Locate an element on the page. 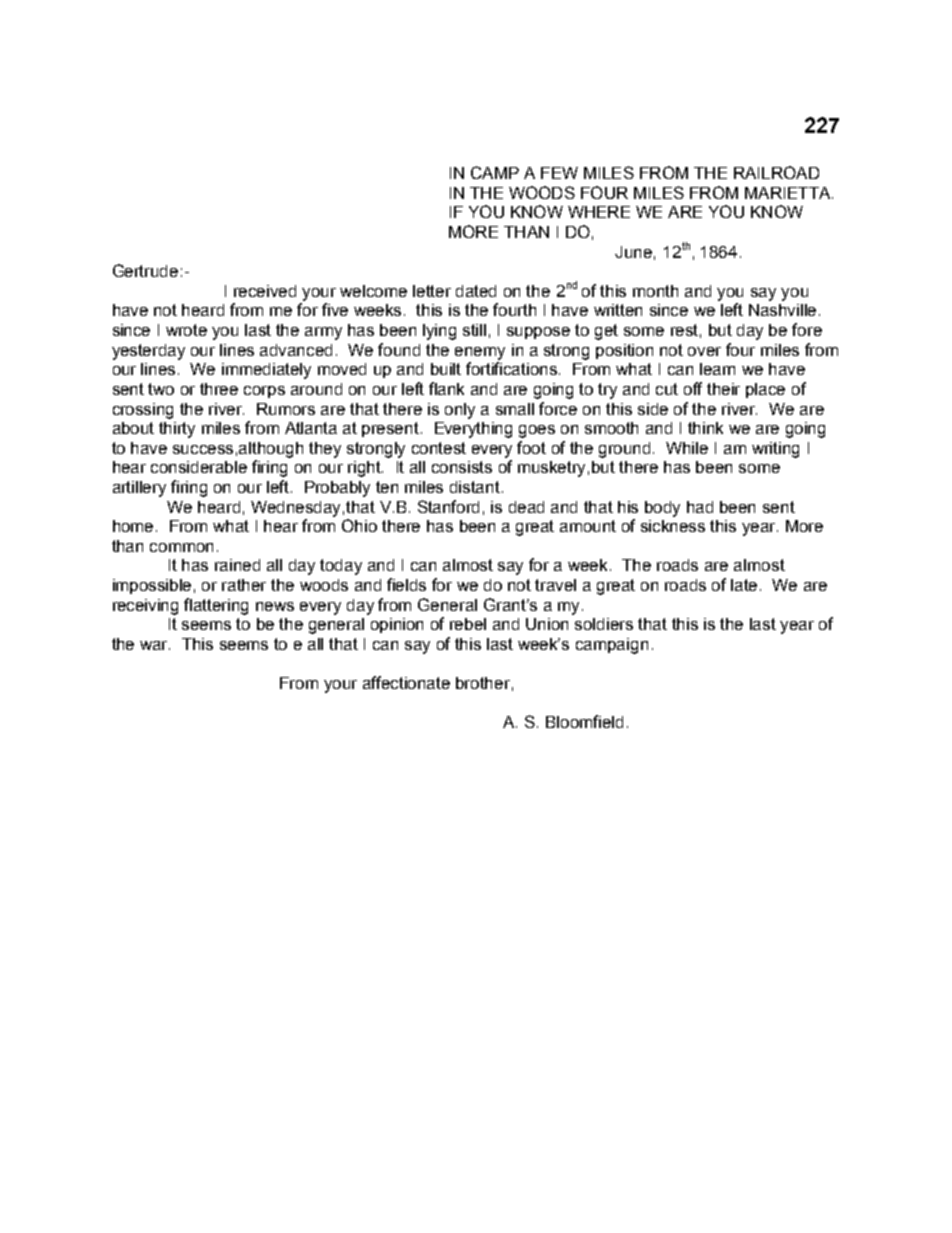  rained is located at coordinates (237, 565).
